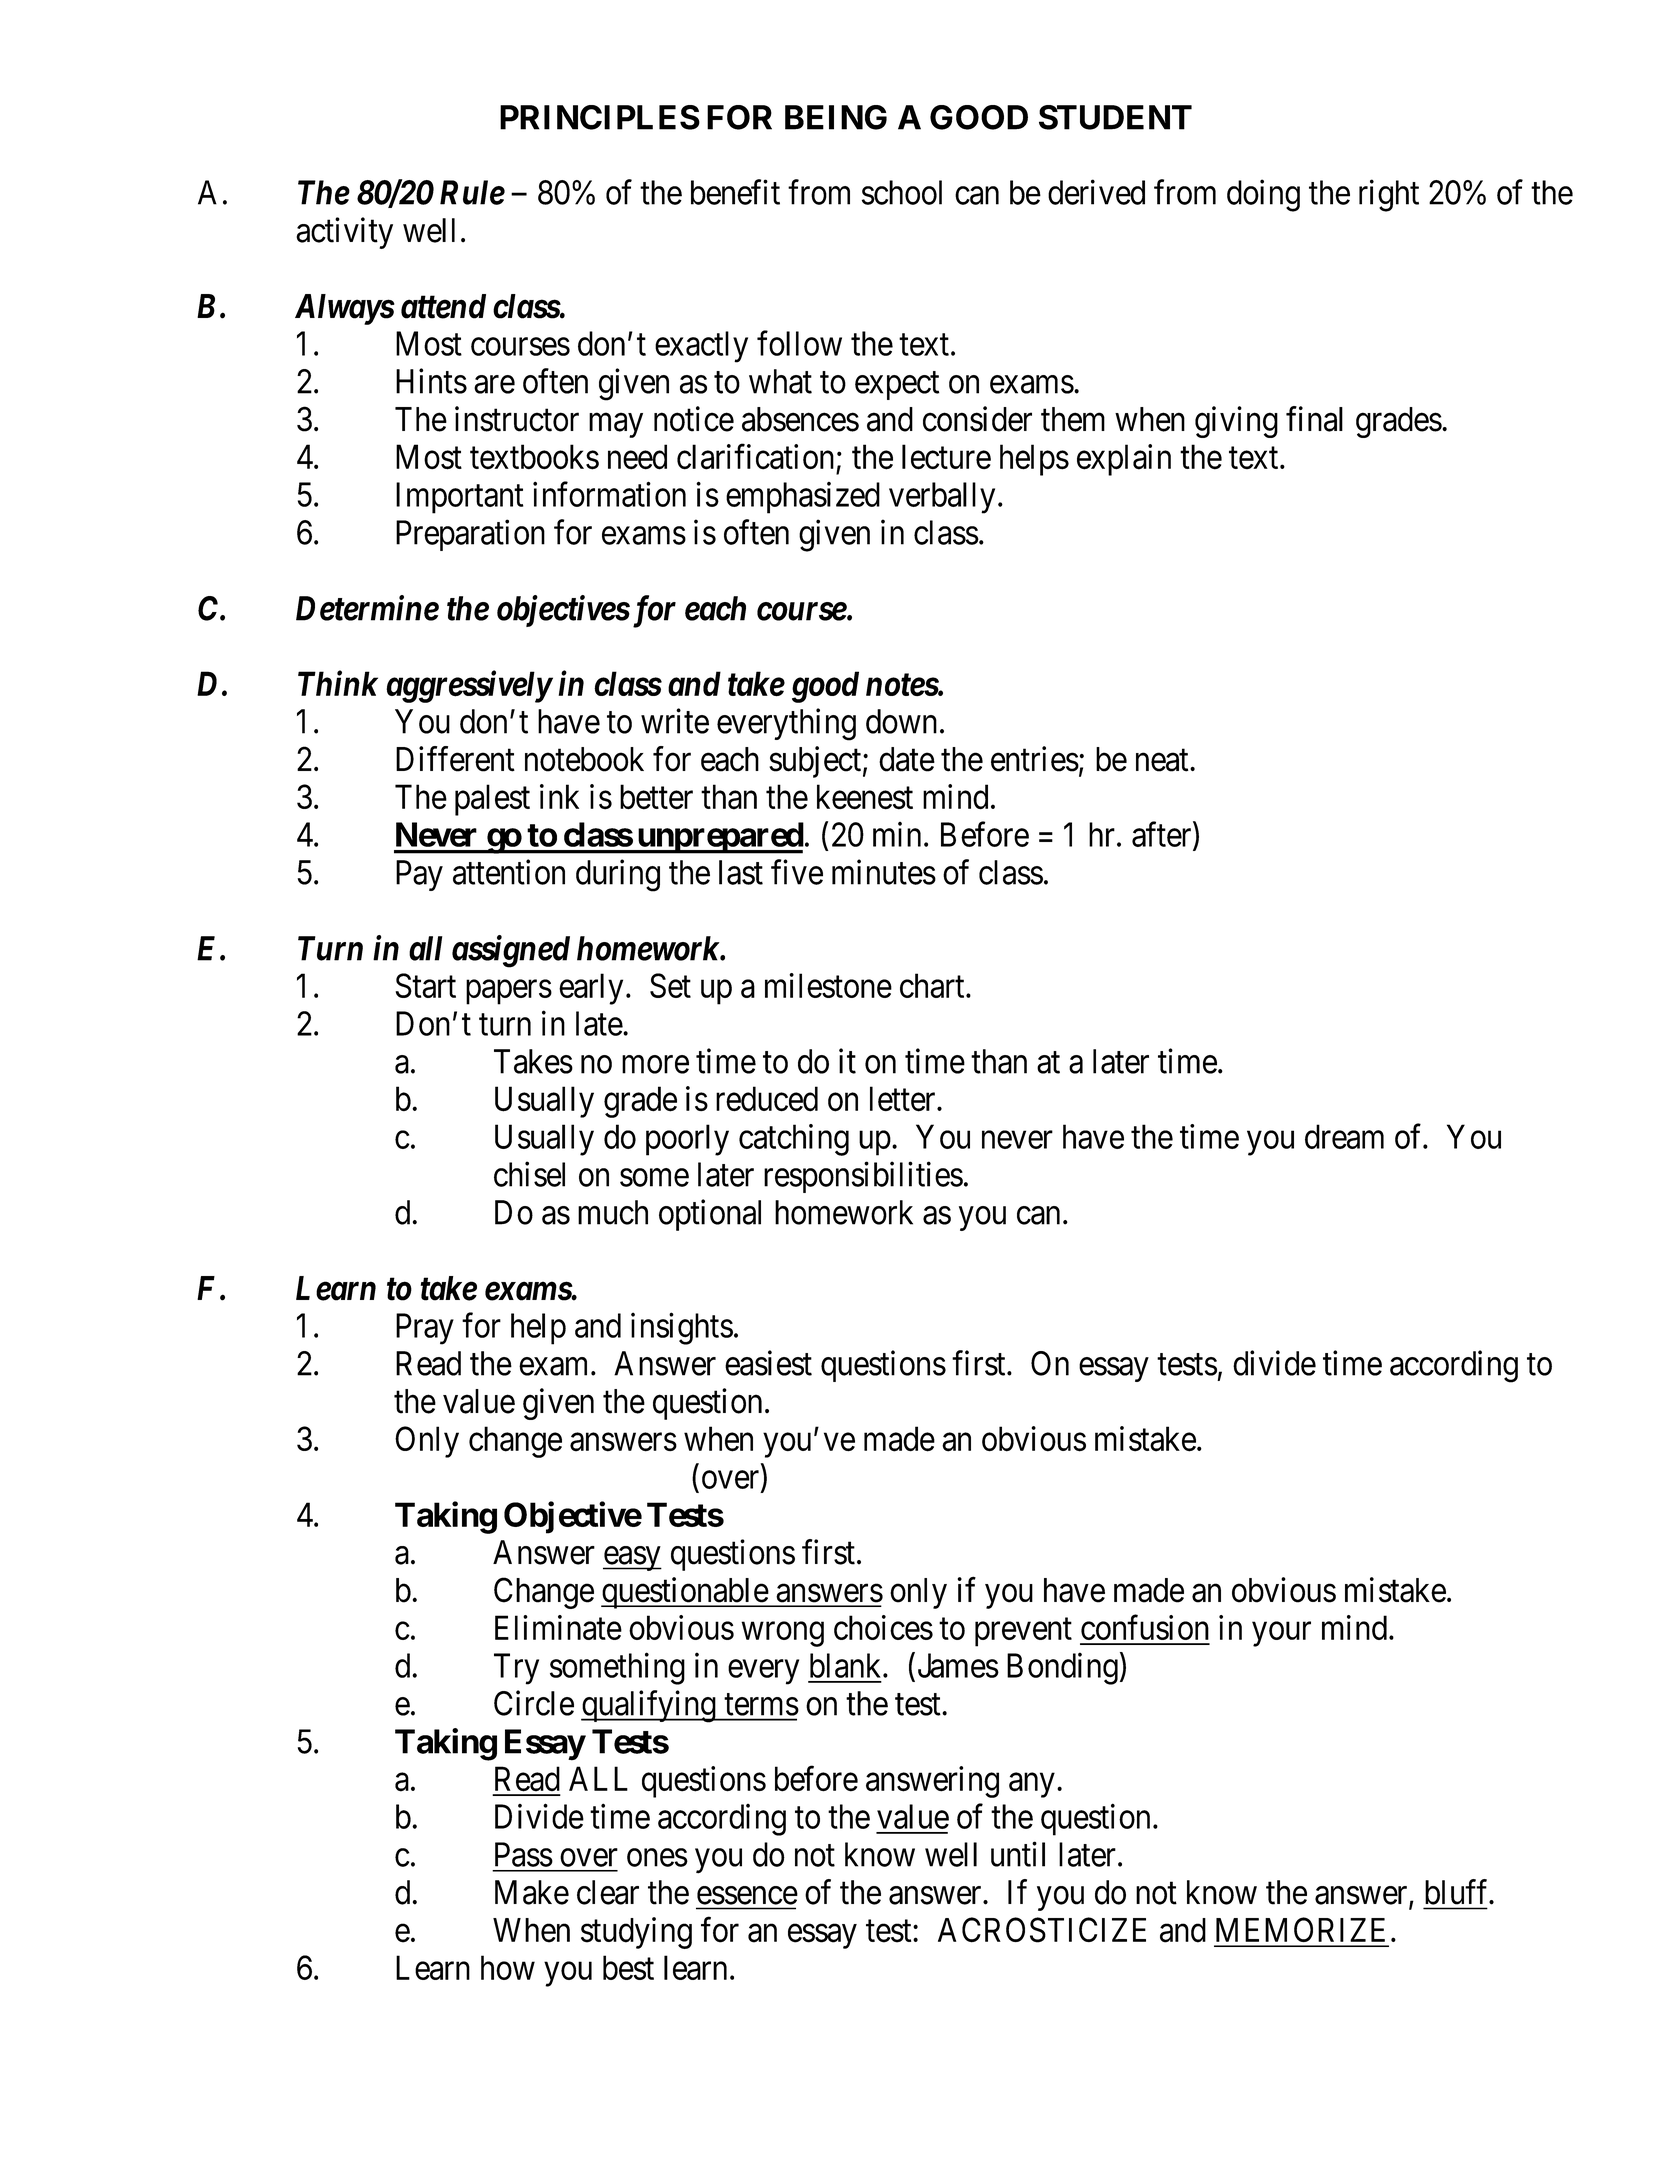 Image resolution: width=1675 pixels, height=2168 pixels. What do you see at coordinates (532, 1892) in the page?
I see `Make` at bounding box center [532, 1892].
